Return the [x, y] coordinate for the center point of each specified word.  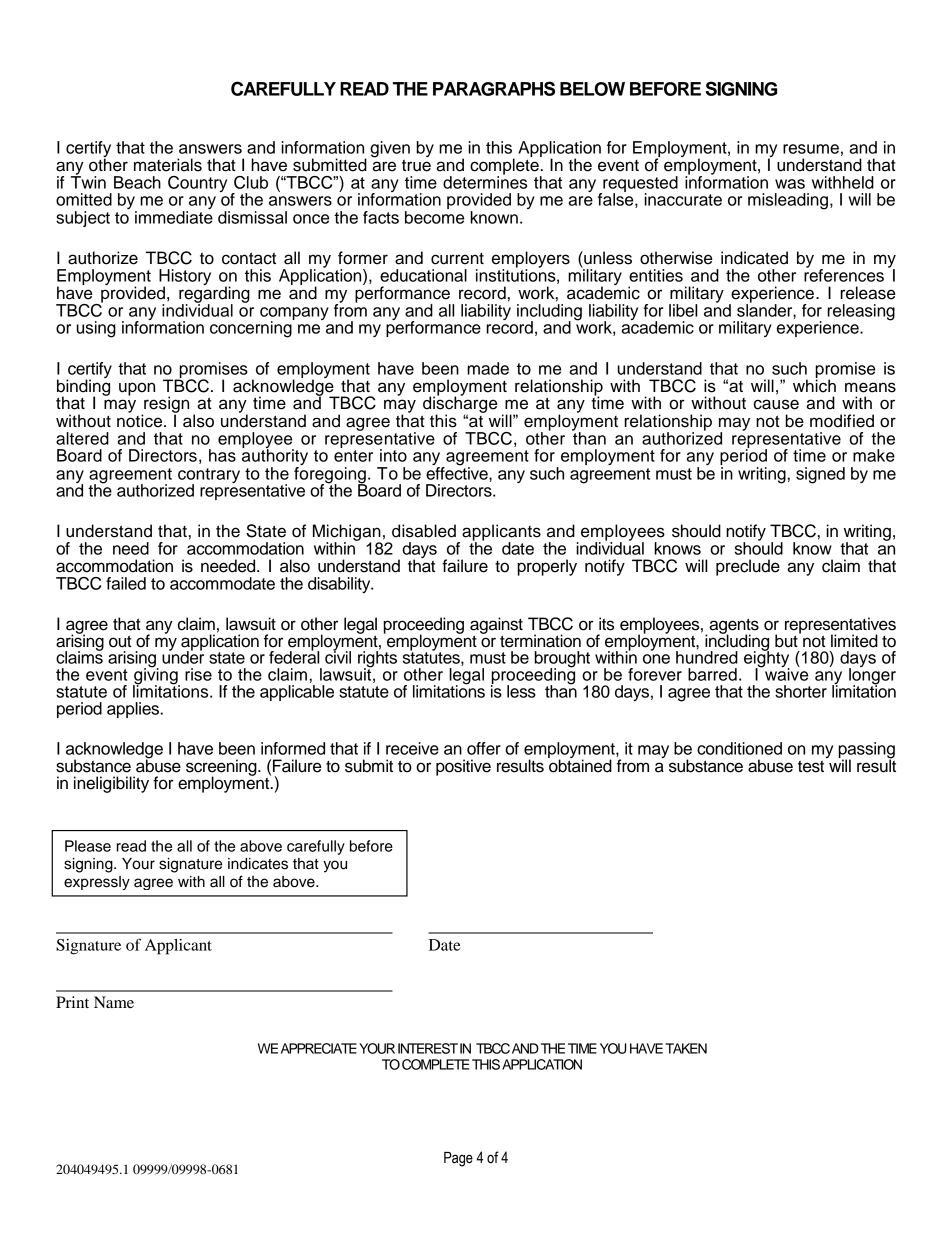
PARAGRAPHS [494, 88]
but [787, 640]
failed [126, 583]
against [496, 626]
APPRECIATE [319, 1048]
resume [811, 149]
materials [168, 165]
